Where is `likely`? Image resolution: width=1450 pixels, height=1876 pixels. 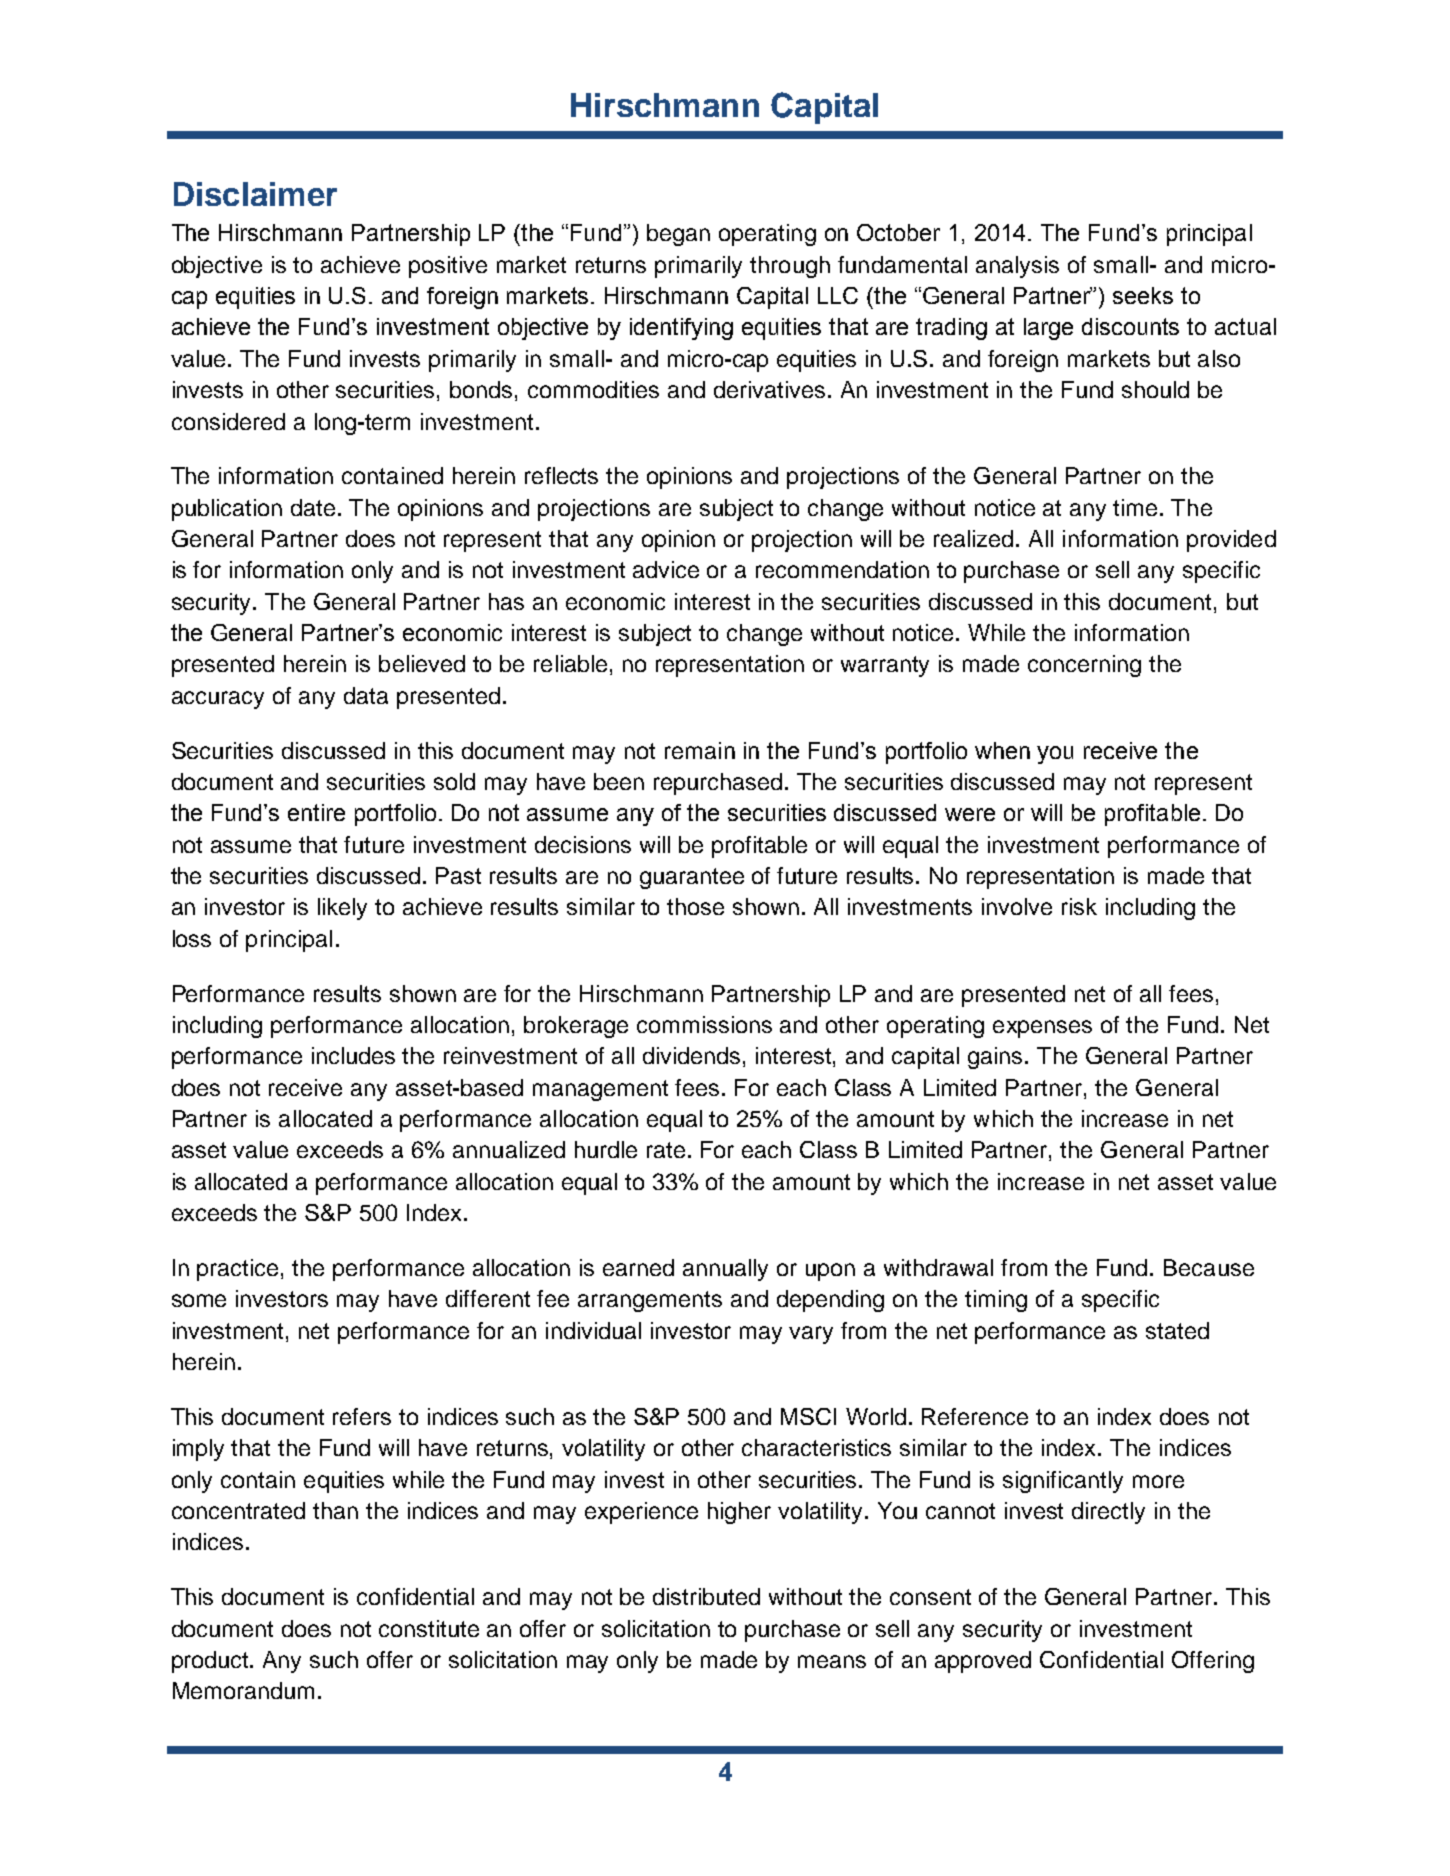
likely is located at coordinates (342, 909).
